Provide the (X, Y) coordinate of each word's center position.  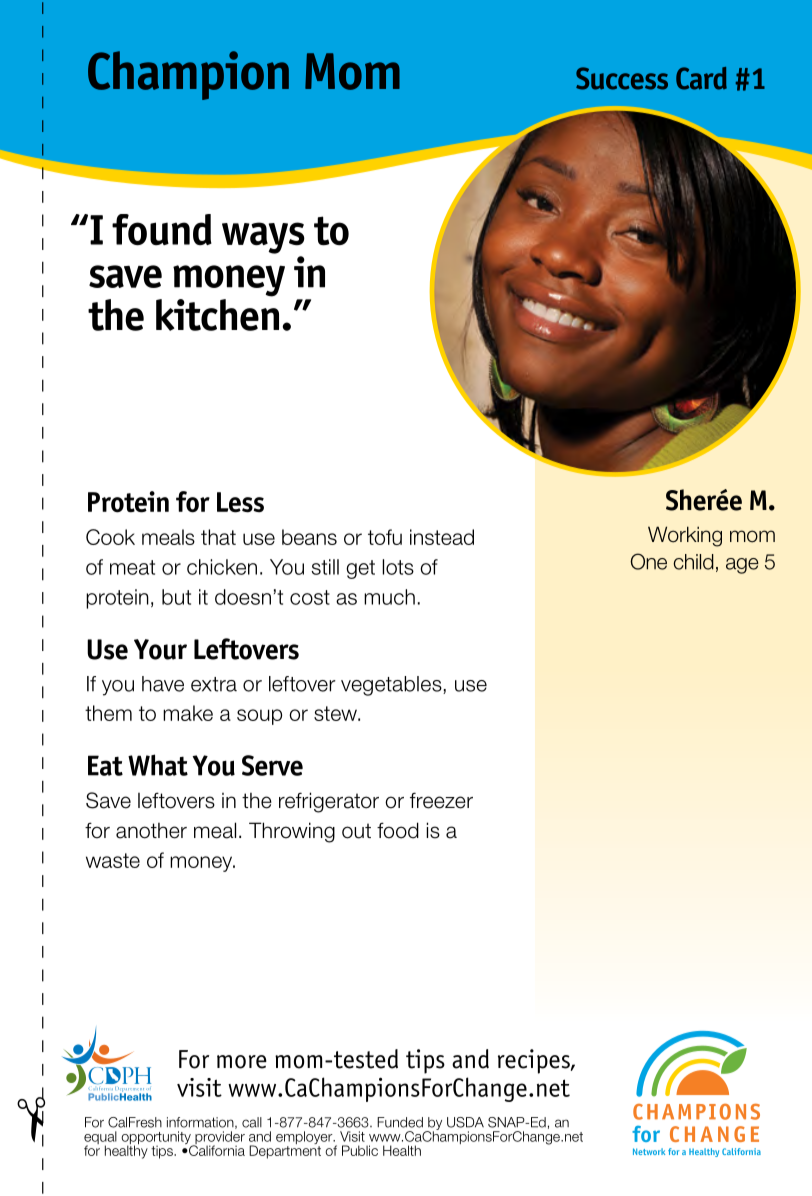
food (398, 830)
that (218, 537)
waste (113, 860)
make (188, 713)
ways (263, 238)
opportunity (157, 1139)
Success (622, 78)
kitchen (217, 315)
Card (701, 78)
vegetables (392, 686)
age (742, 566)
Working (685, 536)
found (162, 230)
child (693, 562)
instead (442, 537)
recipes (535, 1061)
